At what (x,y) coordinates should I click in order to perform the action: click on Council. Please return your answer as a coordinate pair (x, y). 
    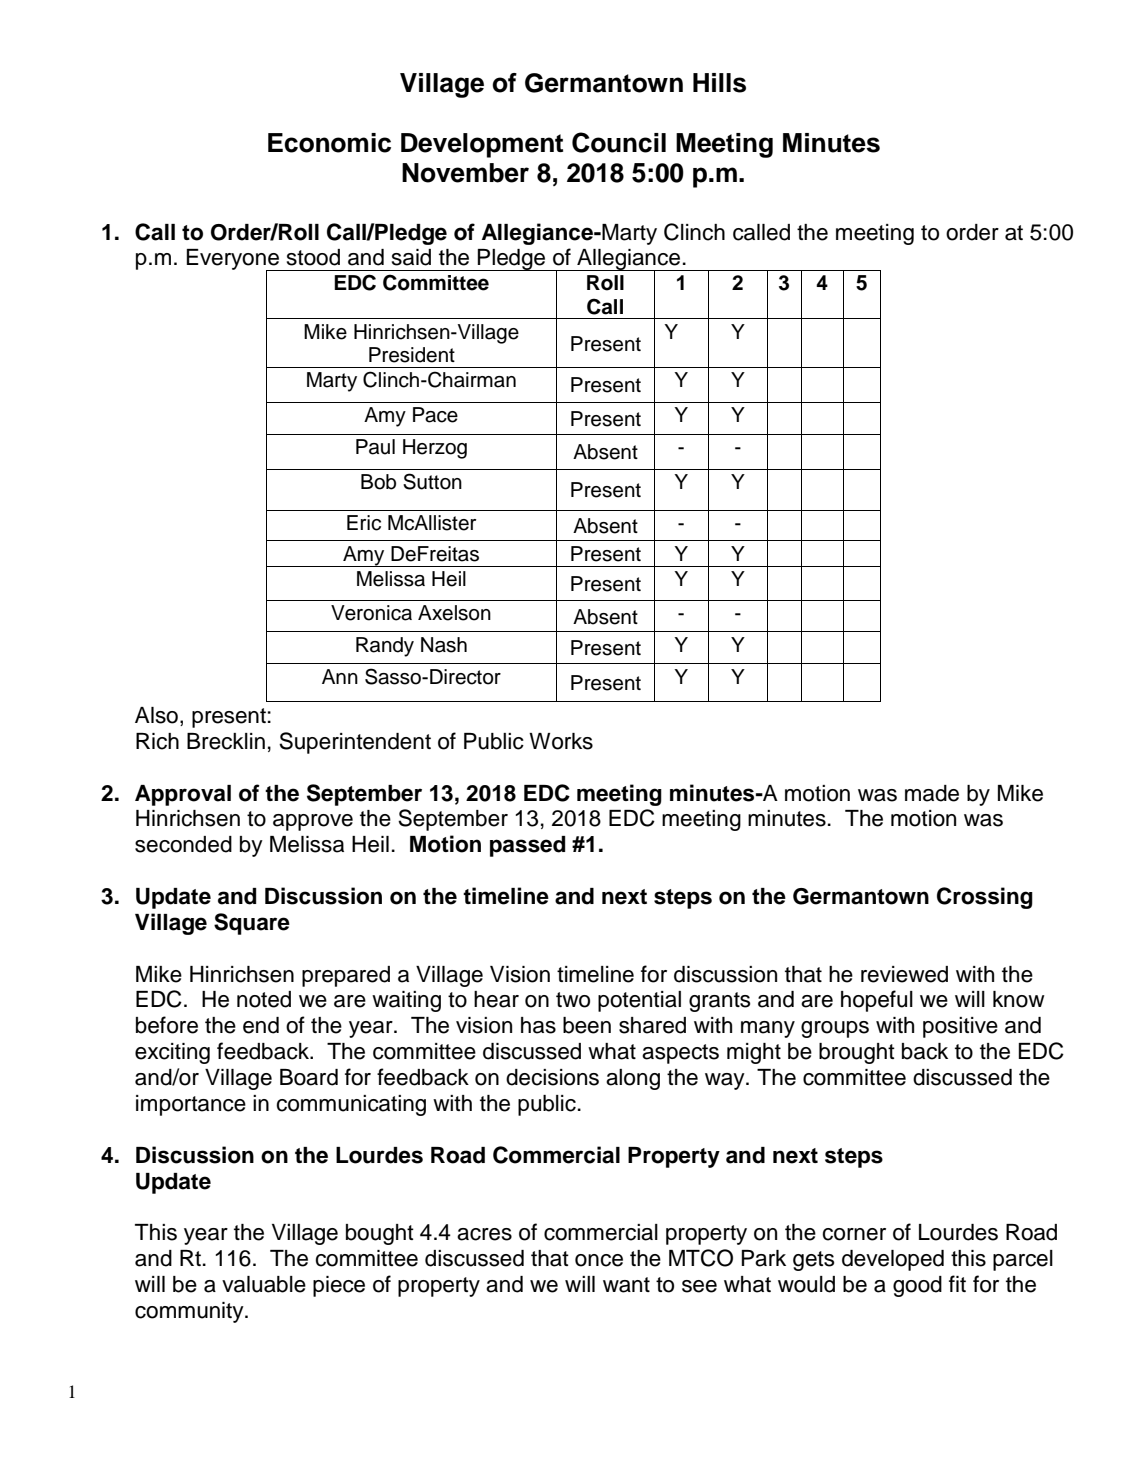
    Looking at the image, I should click on (619, 142).
